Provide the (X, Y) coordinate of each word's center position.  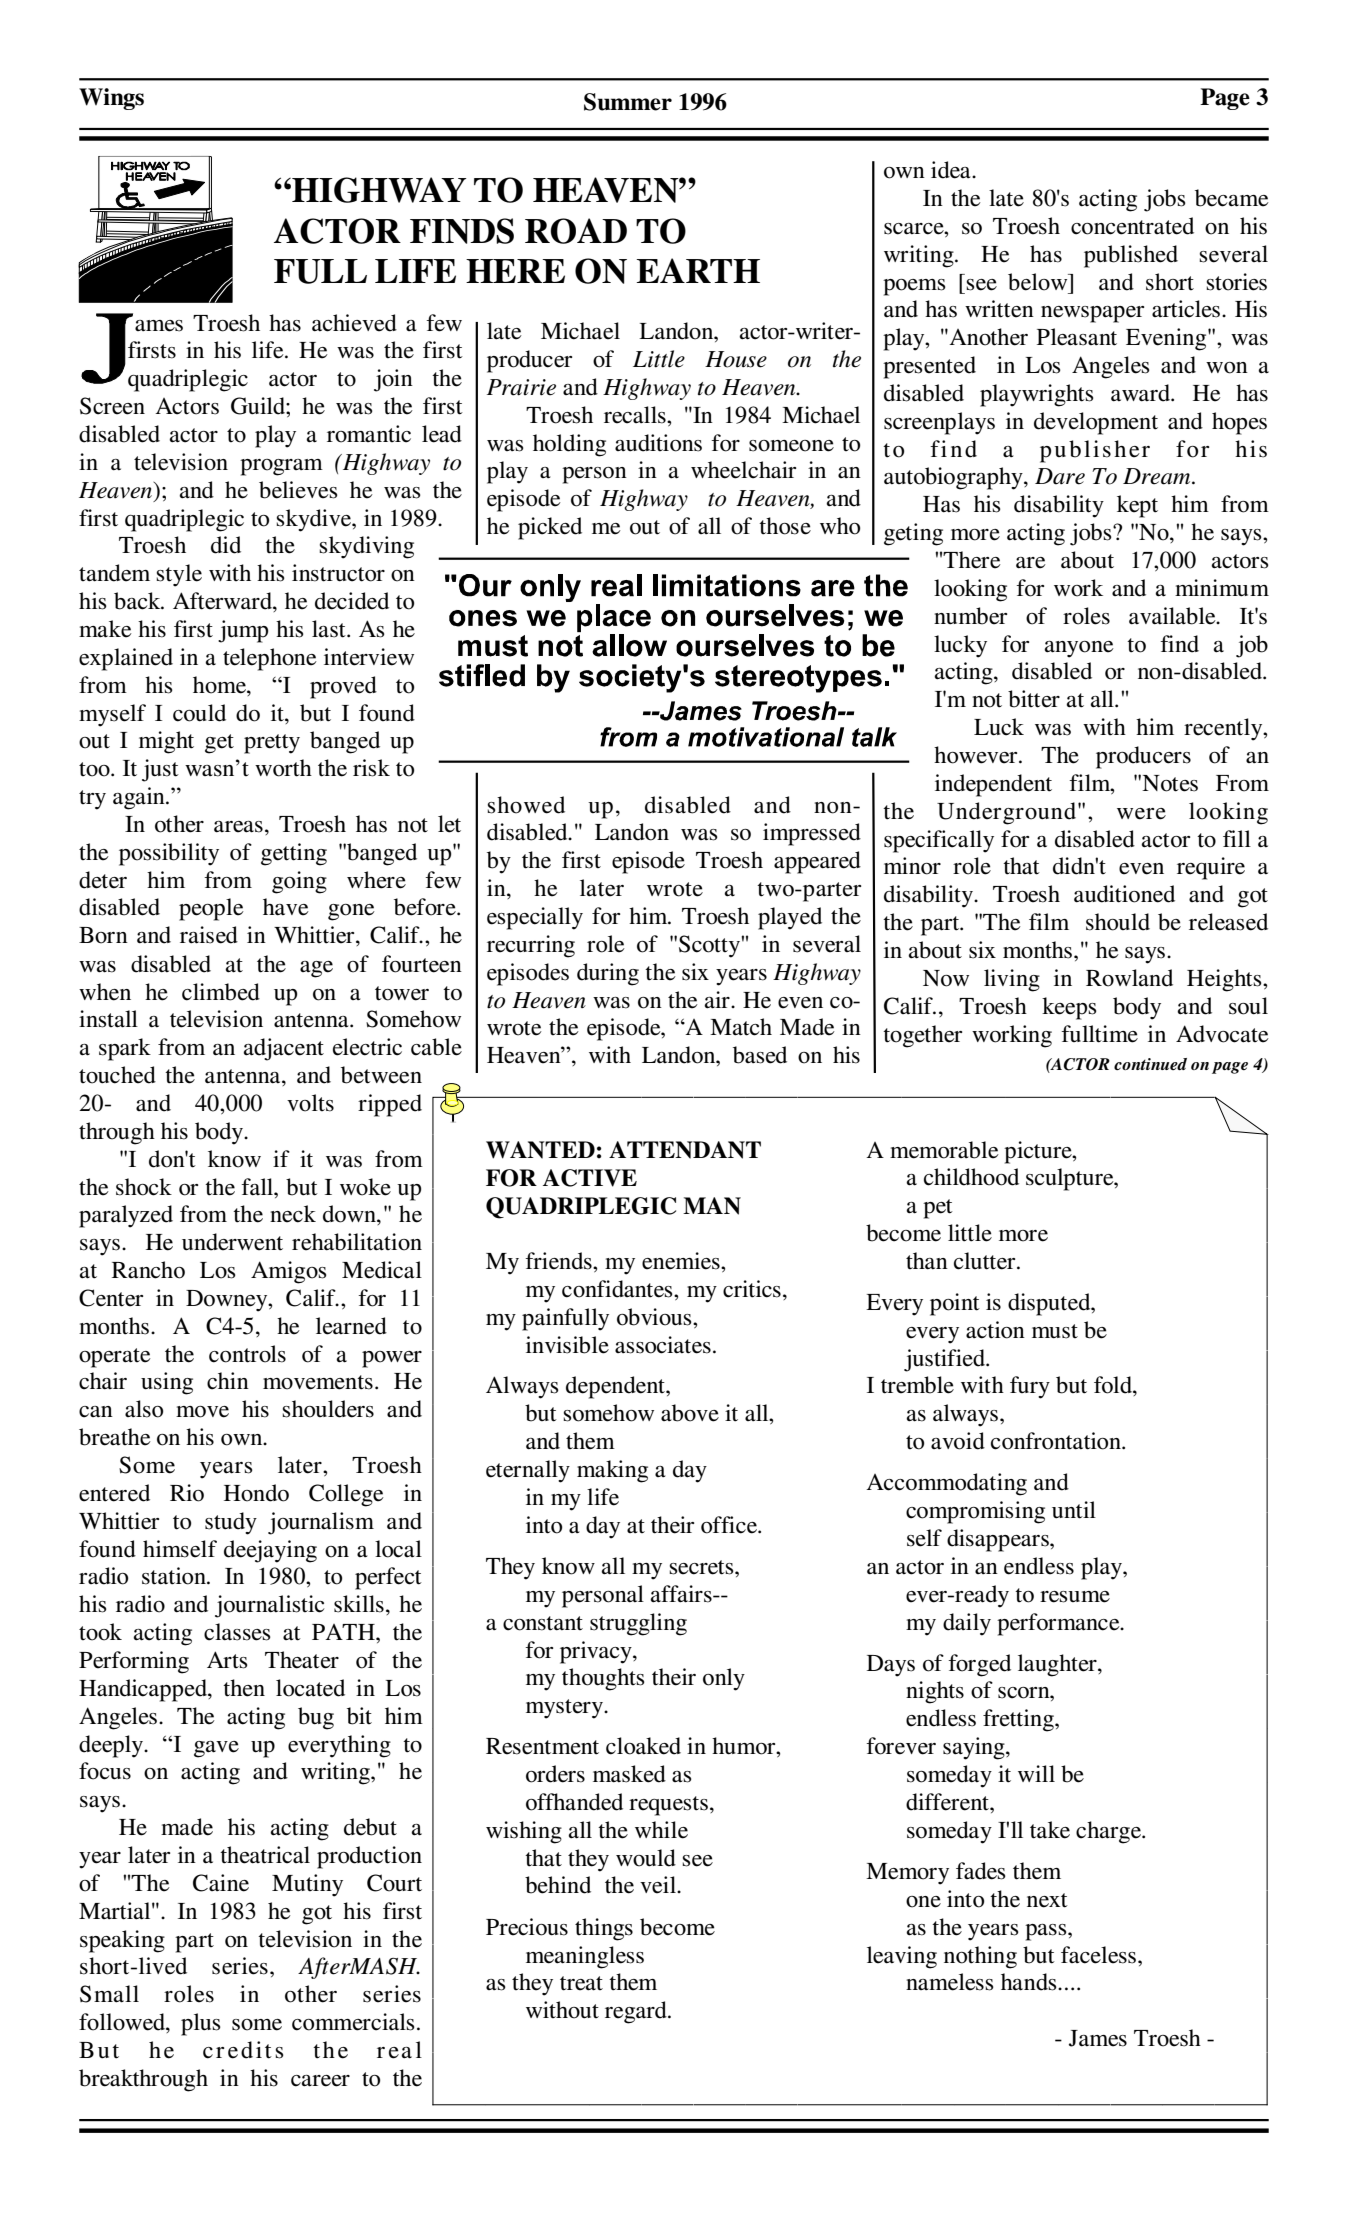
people (211, 909)
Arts (227, 1660)
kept (1137, 506)
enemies (682, 1261)
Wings (111, 99)
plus (201, 2024)
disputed (1050, 1304)
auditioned (1124, 894)
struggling (638, 1624)
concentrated (1132, 226)
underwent (232, 1242)
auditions (658, 443)
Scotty (710, 946)
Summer (628, 102)
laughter (1058, 1665)
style (179, 575)
